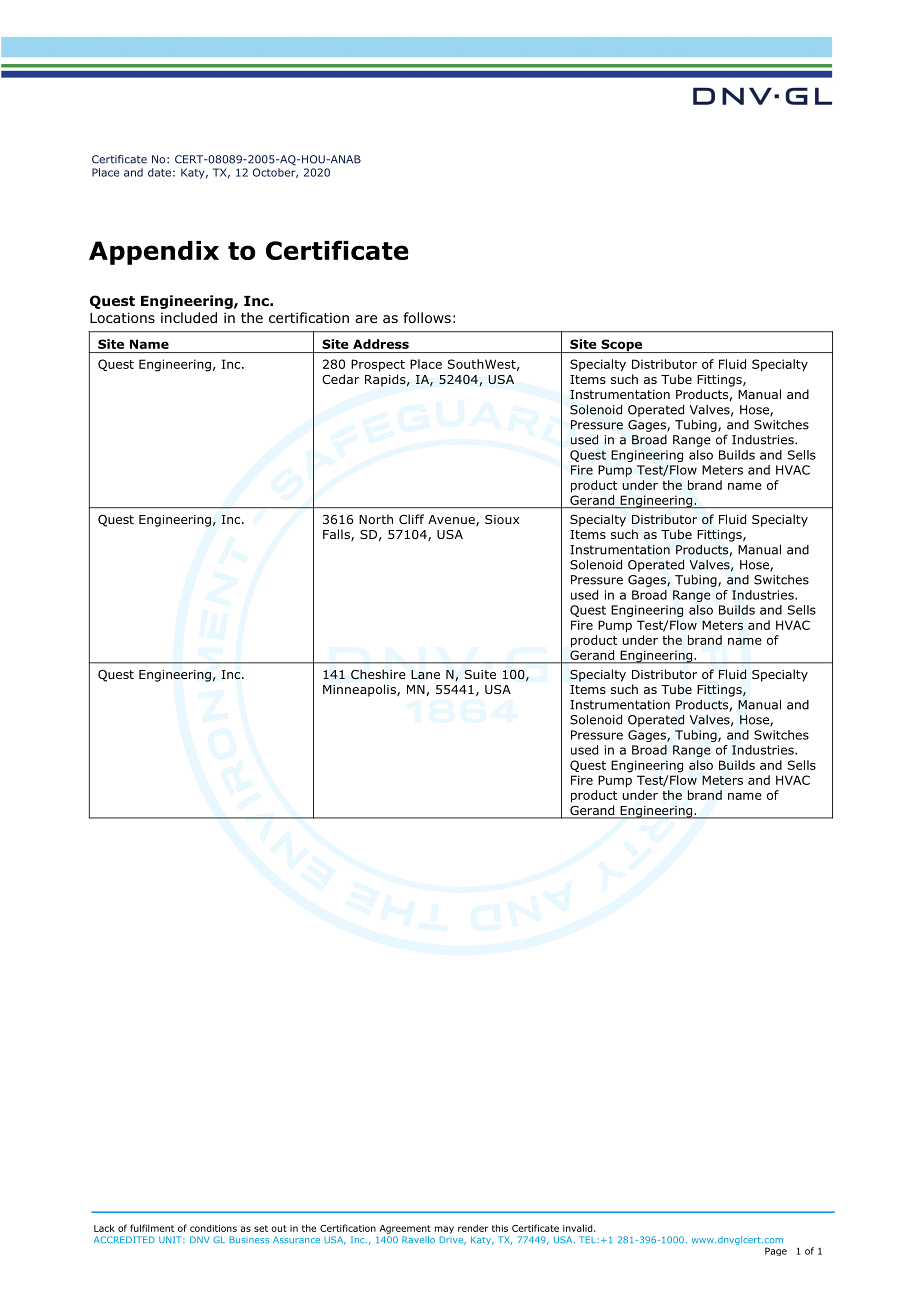  I want to click on Prospect, so click(378, 365).
